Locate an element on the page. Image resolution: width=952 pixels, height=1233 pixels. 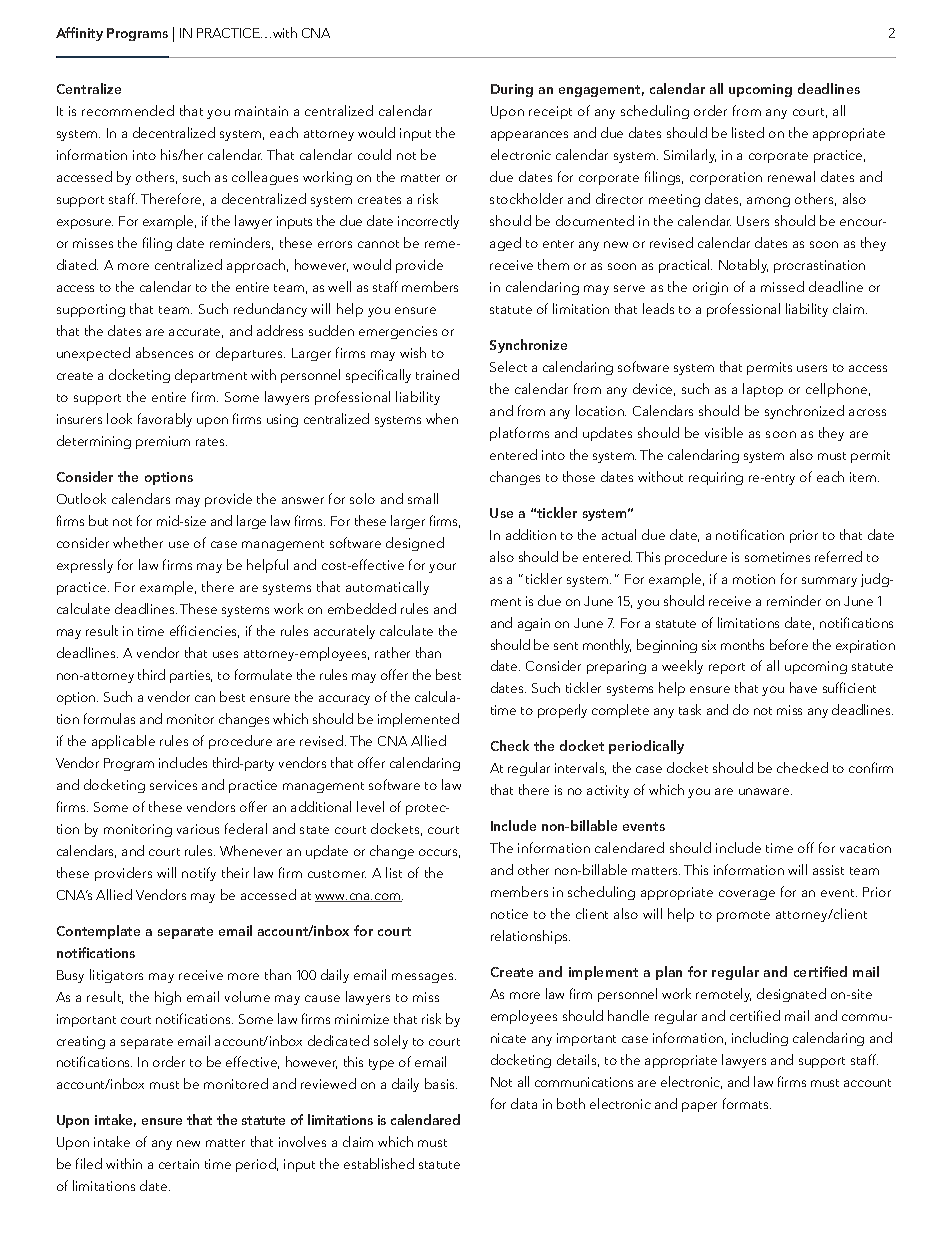
recommended is located at coordinates (128, 110).
